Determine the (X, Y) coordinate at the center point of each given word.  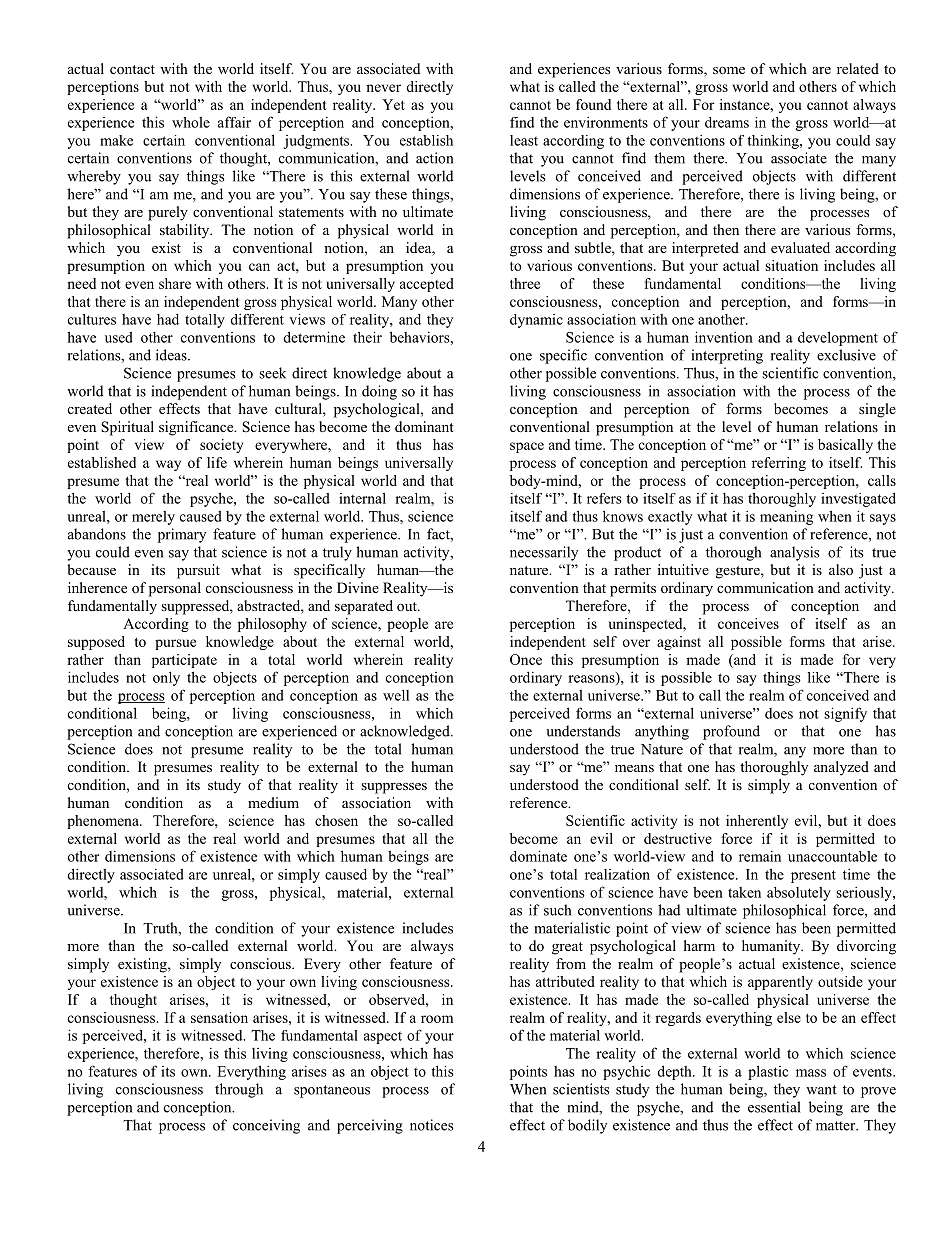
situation (791, 265)
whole (191, 122)
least (524, 140)
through (239, 1090)
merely (153, 517)
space (527, 447)
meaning (786, 518)
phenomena (104, 822)
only (166, 678)
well (396, 695)
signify (845, 714)
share (175, 283)
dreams (727, 122)
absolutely (799, 893)
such (557, 910)
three (525, 283)
